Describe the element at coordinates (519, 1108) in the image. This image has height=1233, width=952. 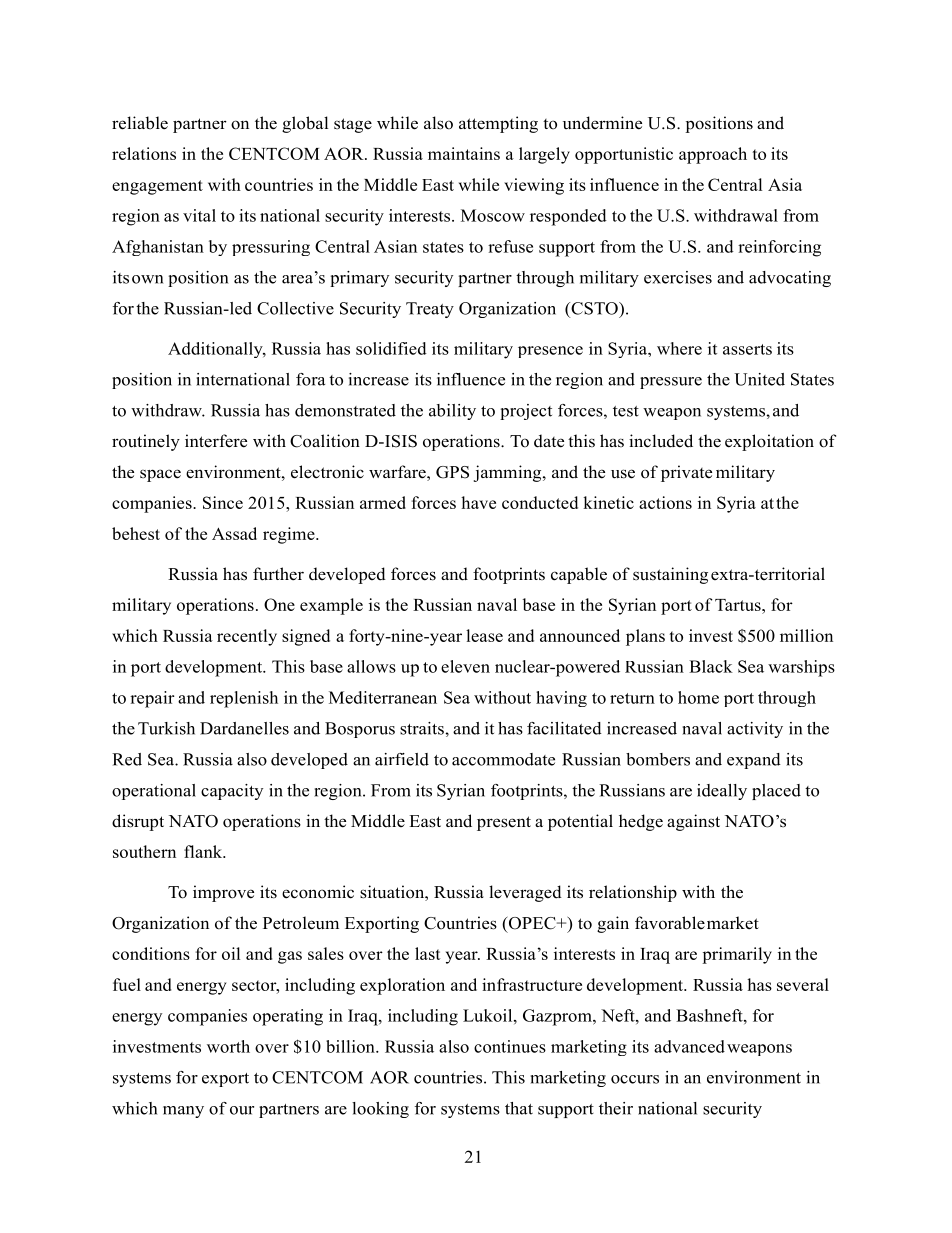
I see `that` at that location.
